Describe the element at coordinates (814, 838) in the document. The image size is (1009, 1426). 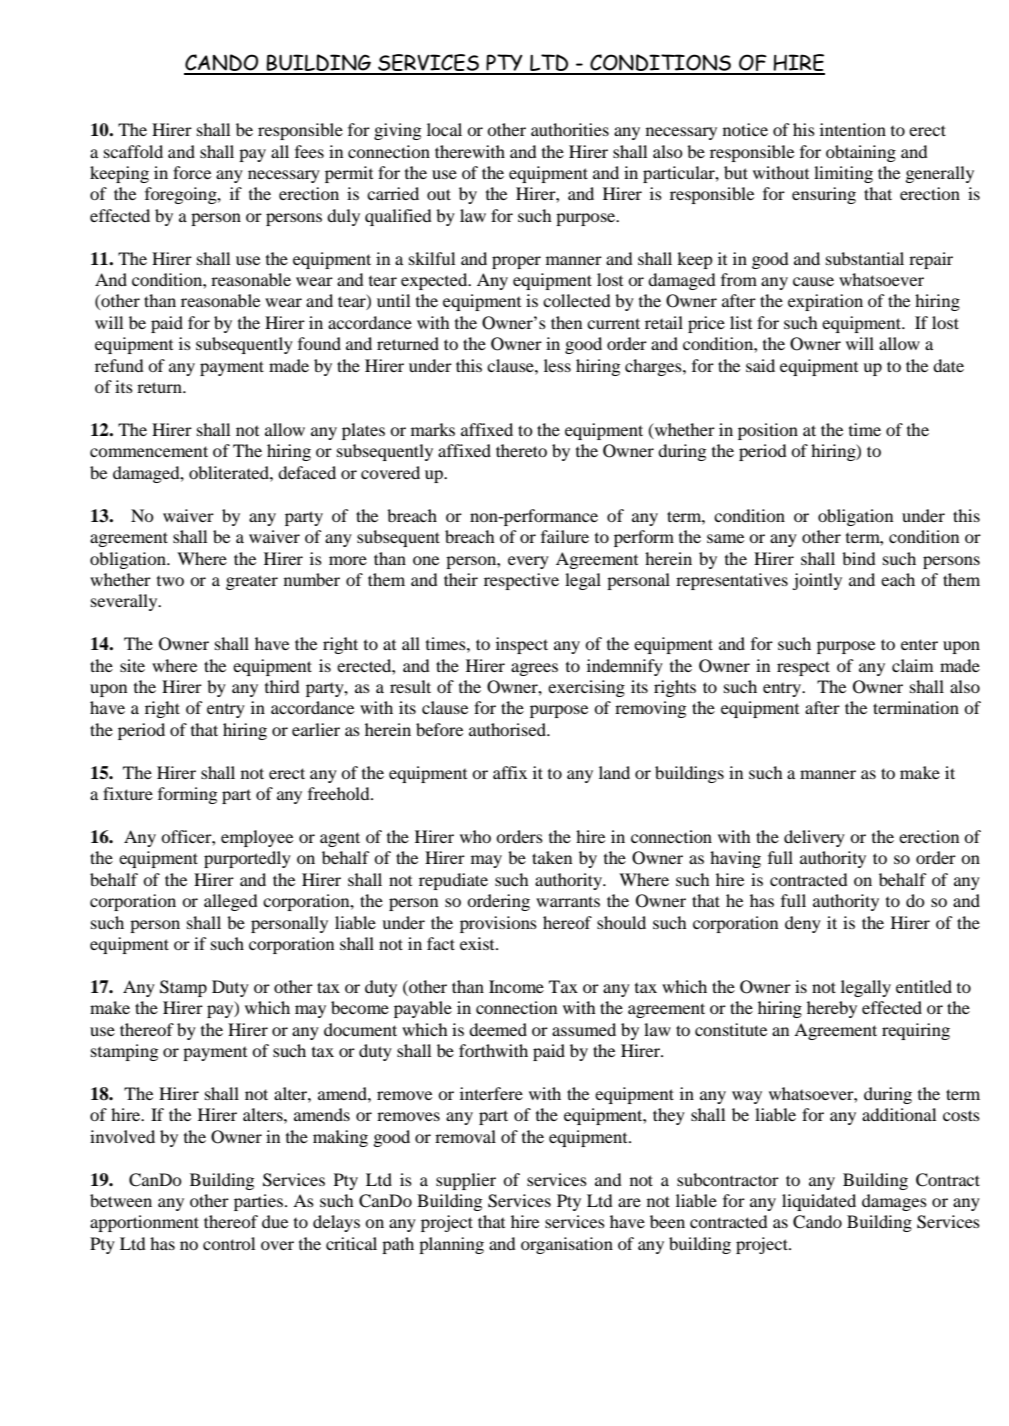
I see `delivery` at that location.
